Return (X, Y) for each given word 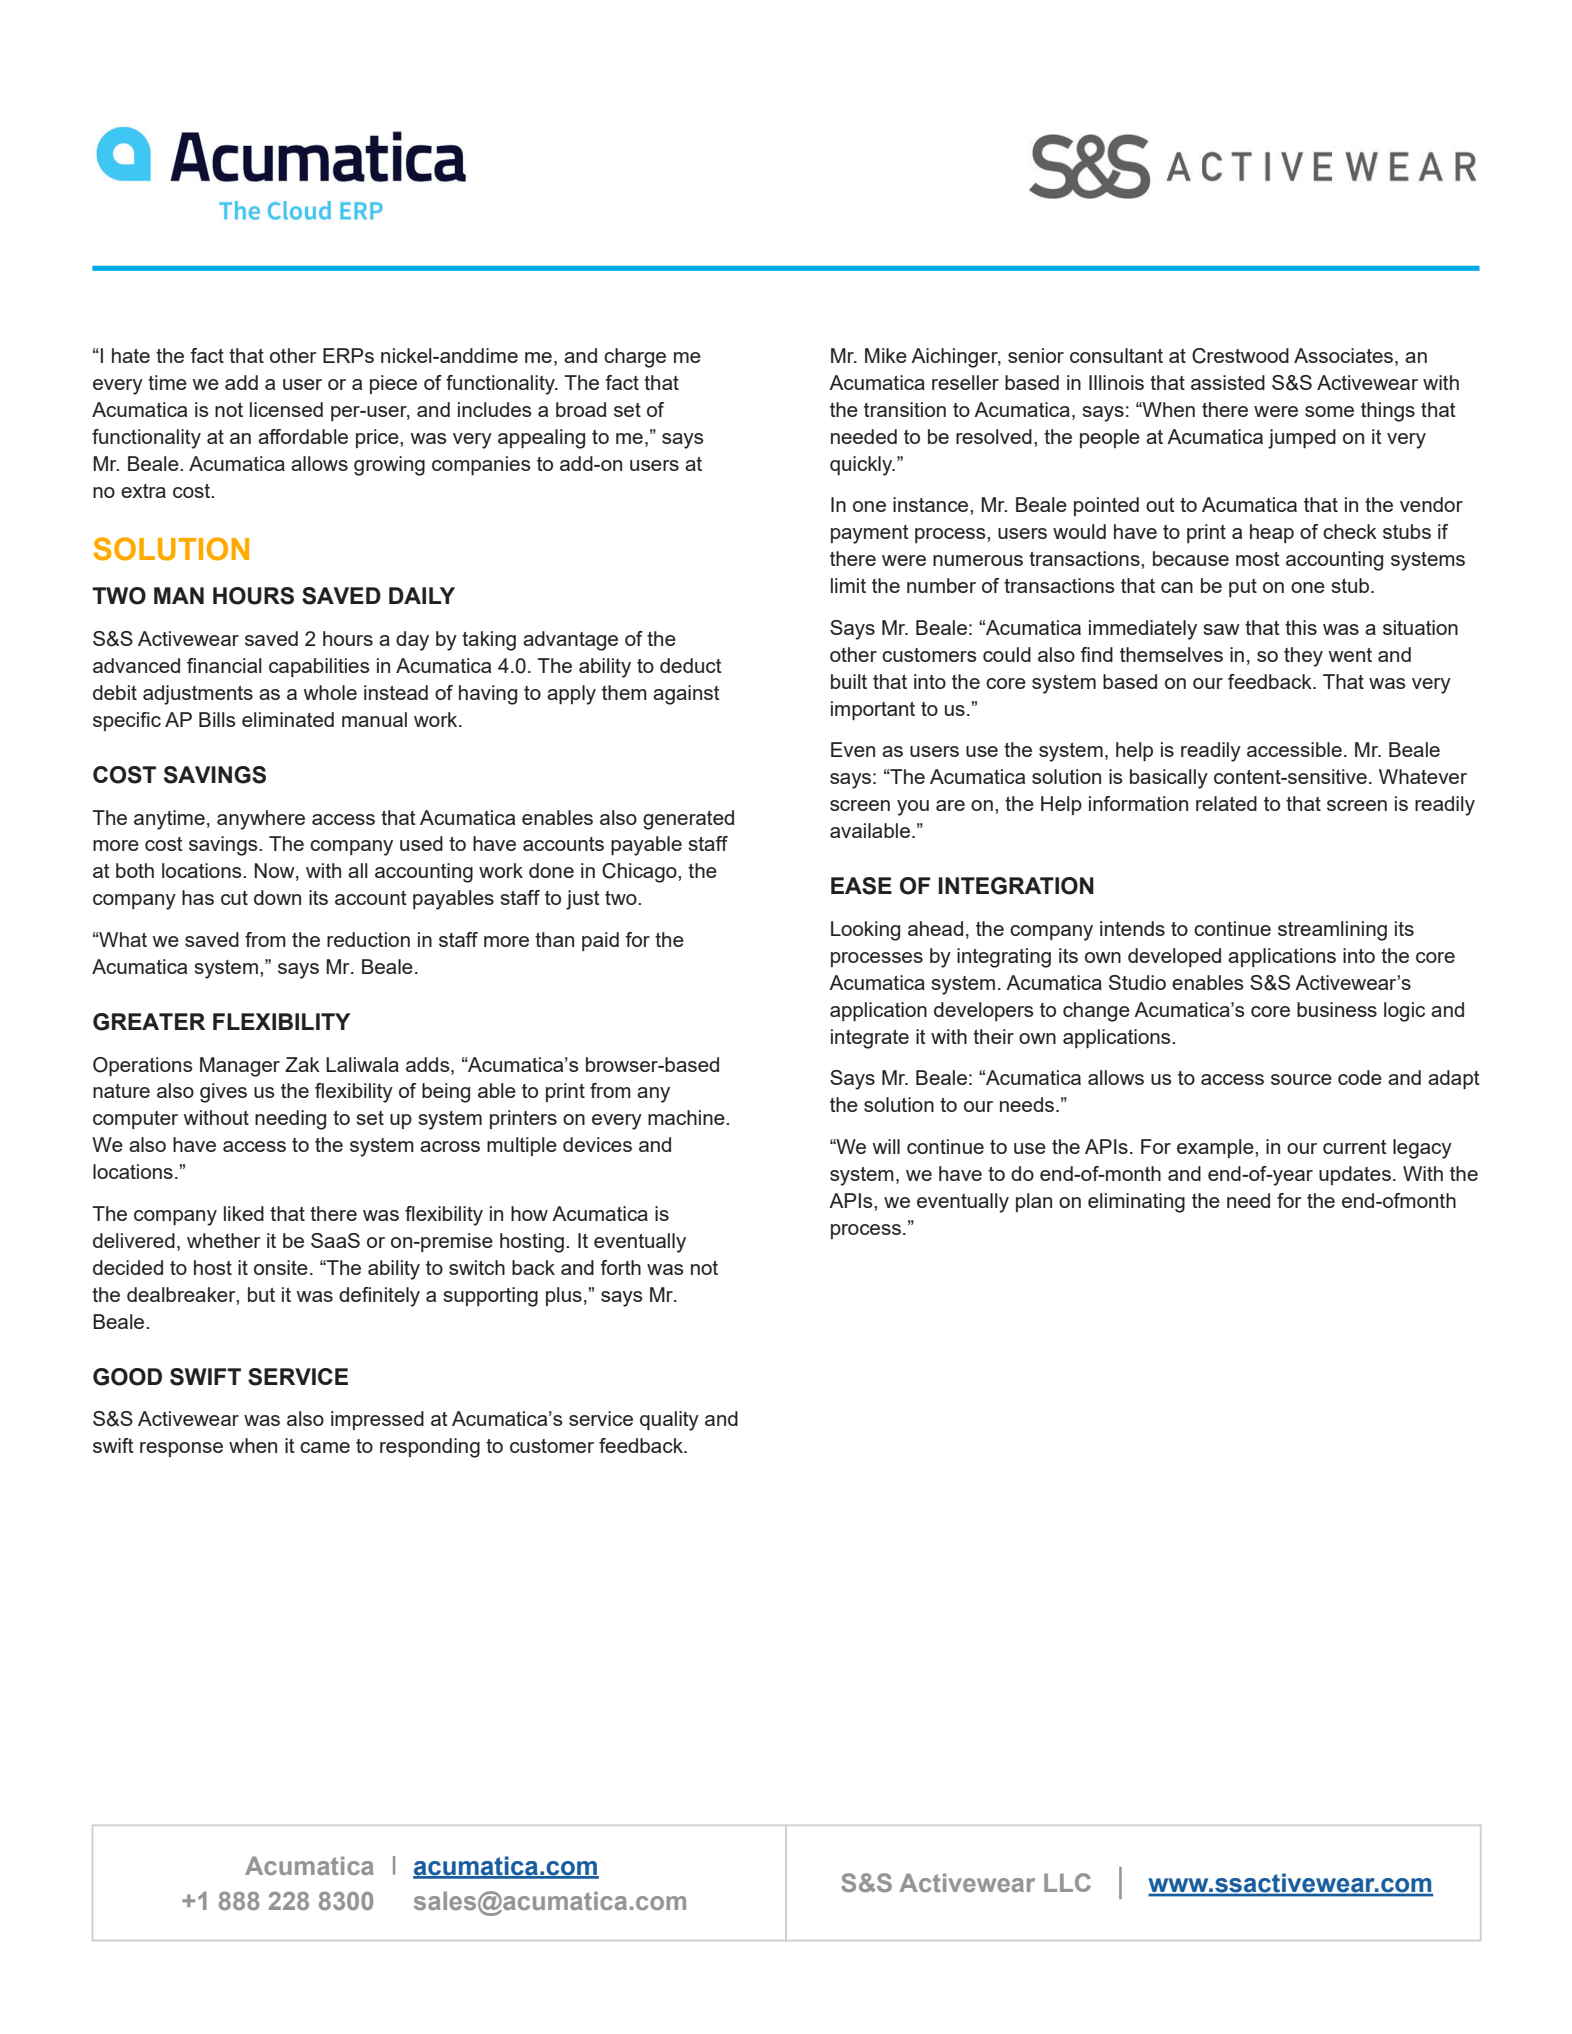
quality (669, 1421)
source (1301, 1079)
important (873, 710)
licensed (286, 409)
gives (223, 1093)
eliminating (1136, 1203)
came (325, 1447)
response (181, 1449)
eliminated (288, 719)
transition (905, 409)
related (1226, 803)
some (1329, 411)
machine (687, 1117)
